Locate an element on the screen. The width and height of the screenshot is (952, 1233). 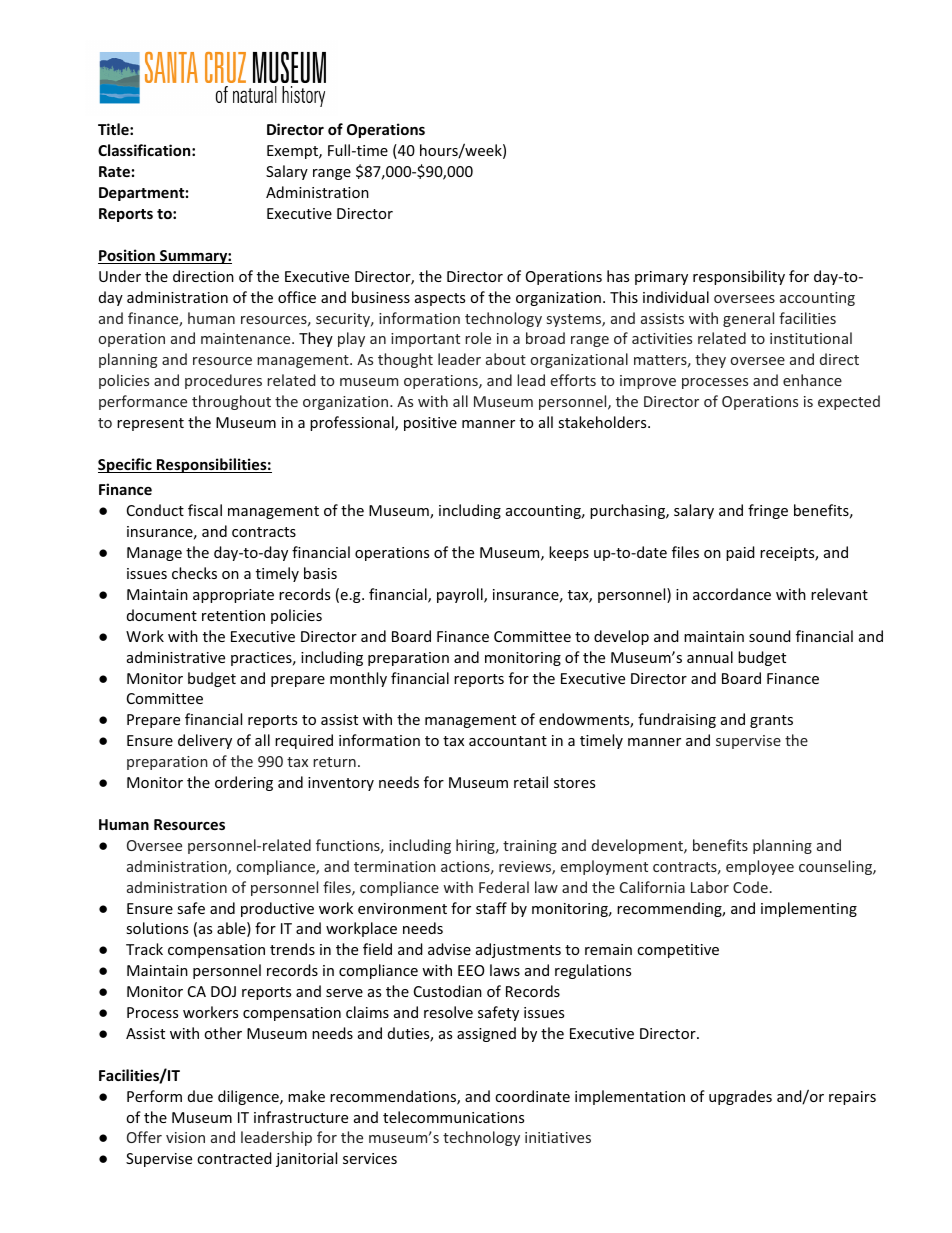
Rate is located at coordinates (114, 171).
